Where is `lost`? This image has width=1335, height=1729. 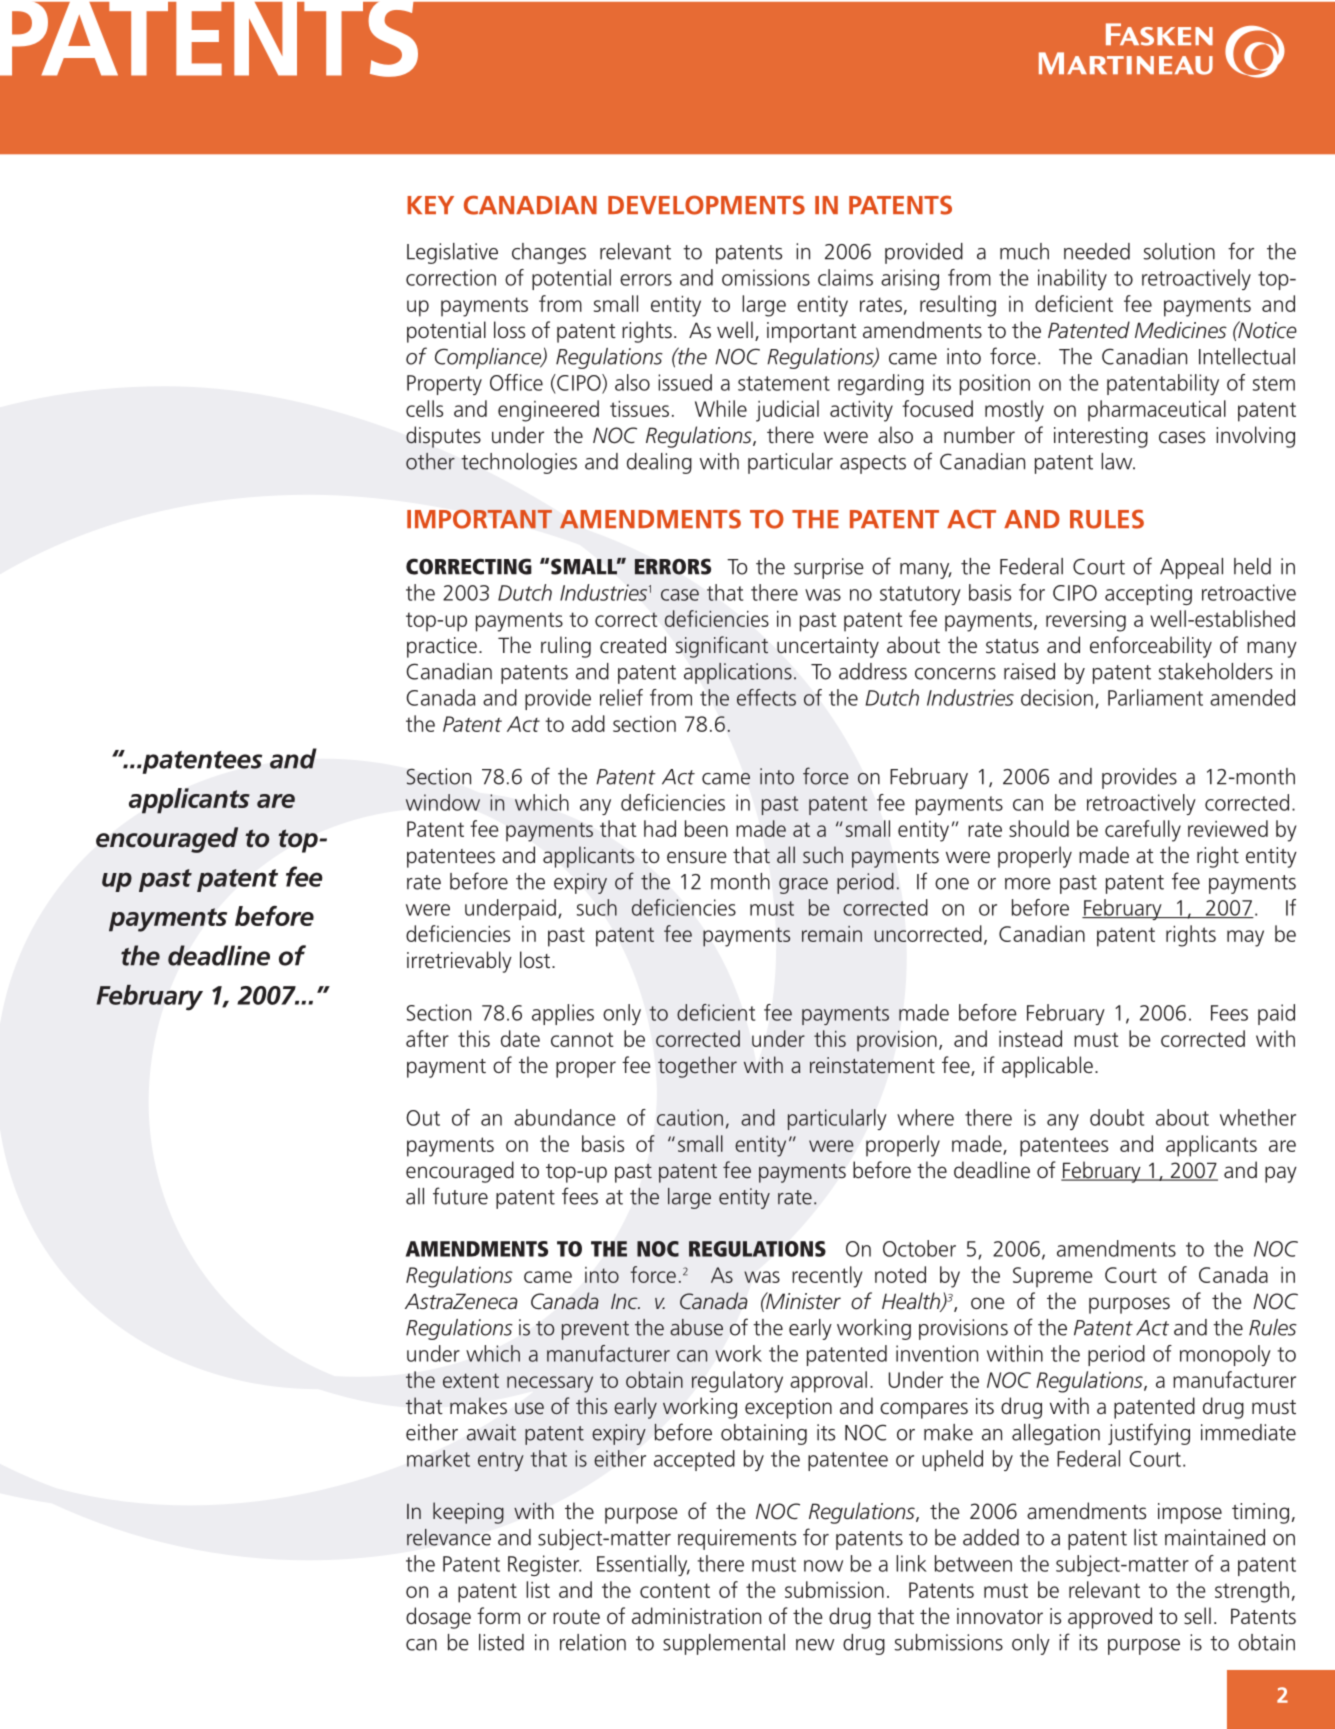
lost is located at coordinates (536, 960).
